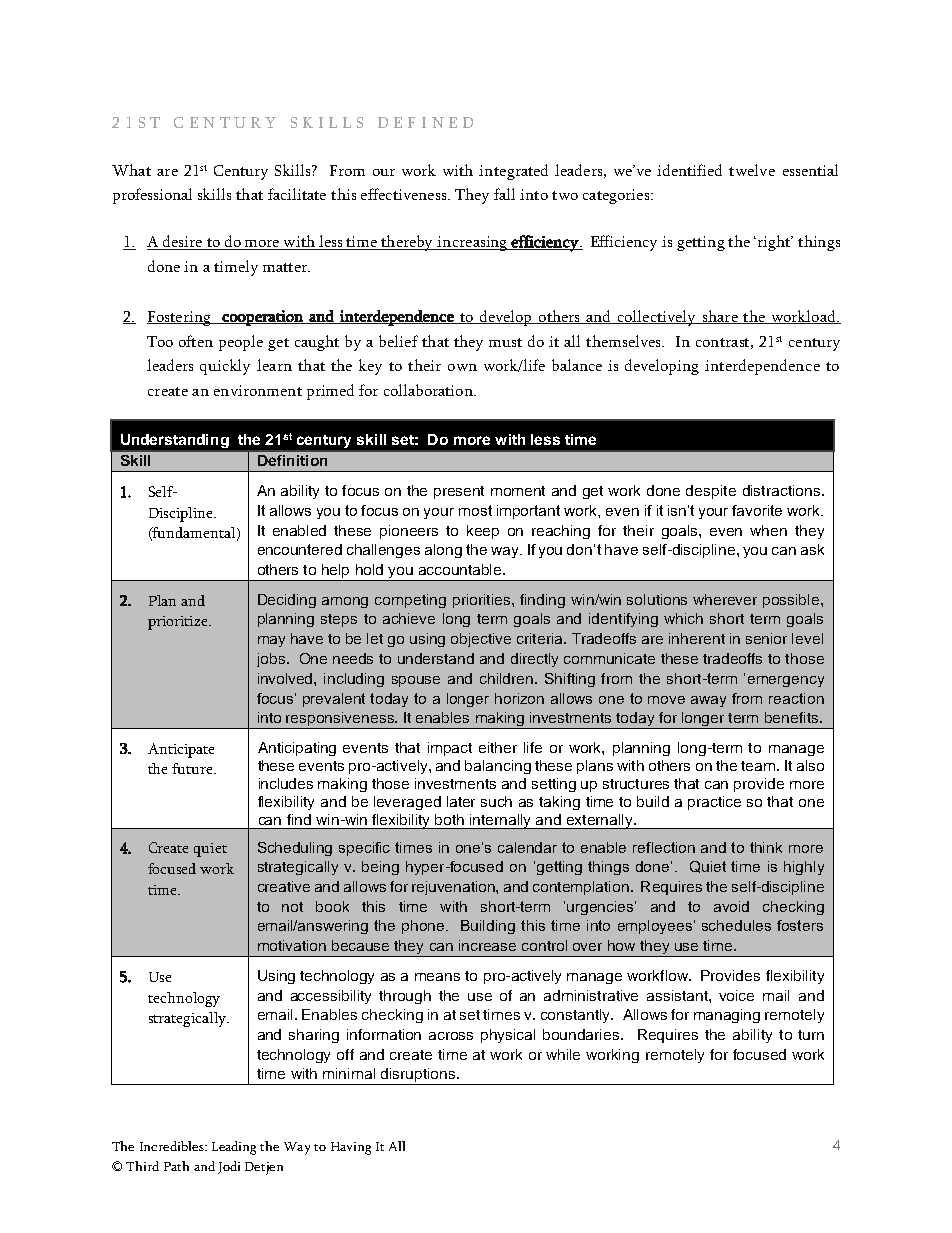 The height and width of the screenshot is (1233, 952). What do you see at coordinates (462, 367) in the screenshot?
I see `own` at bounding box center [462, 367].
